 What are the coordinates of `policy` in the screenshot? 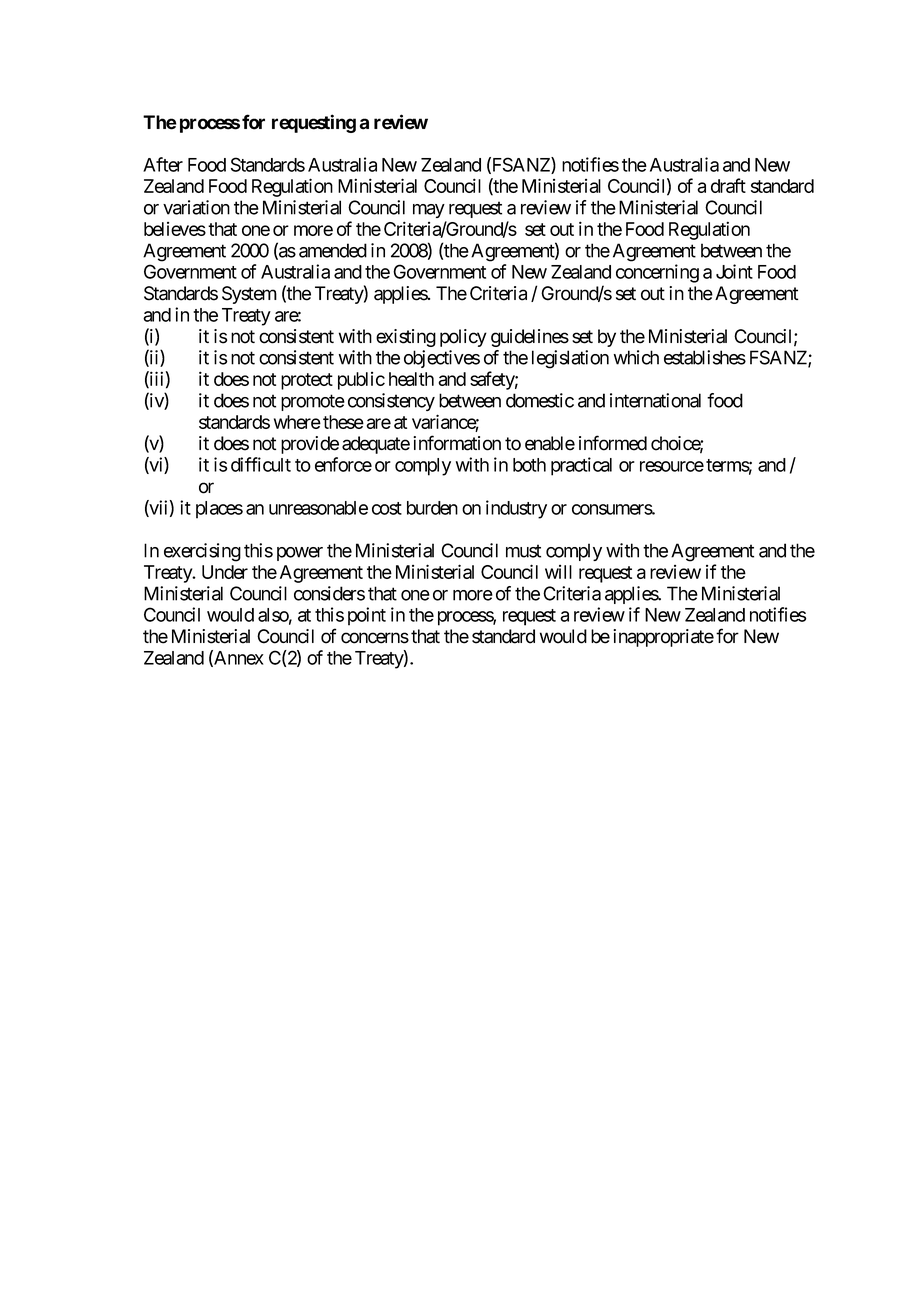 It's located at (463, 338).
